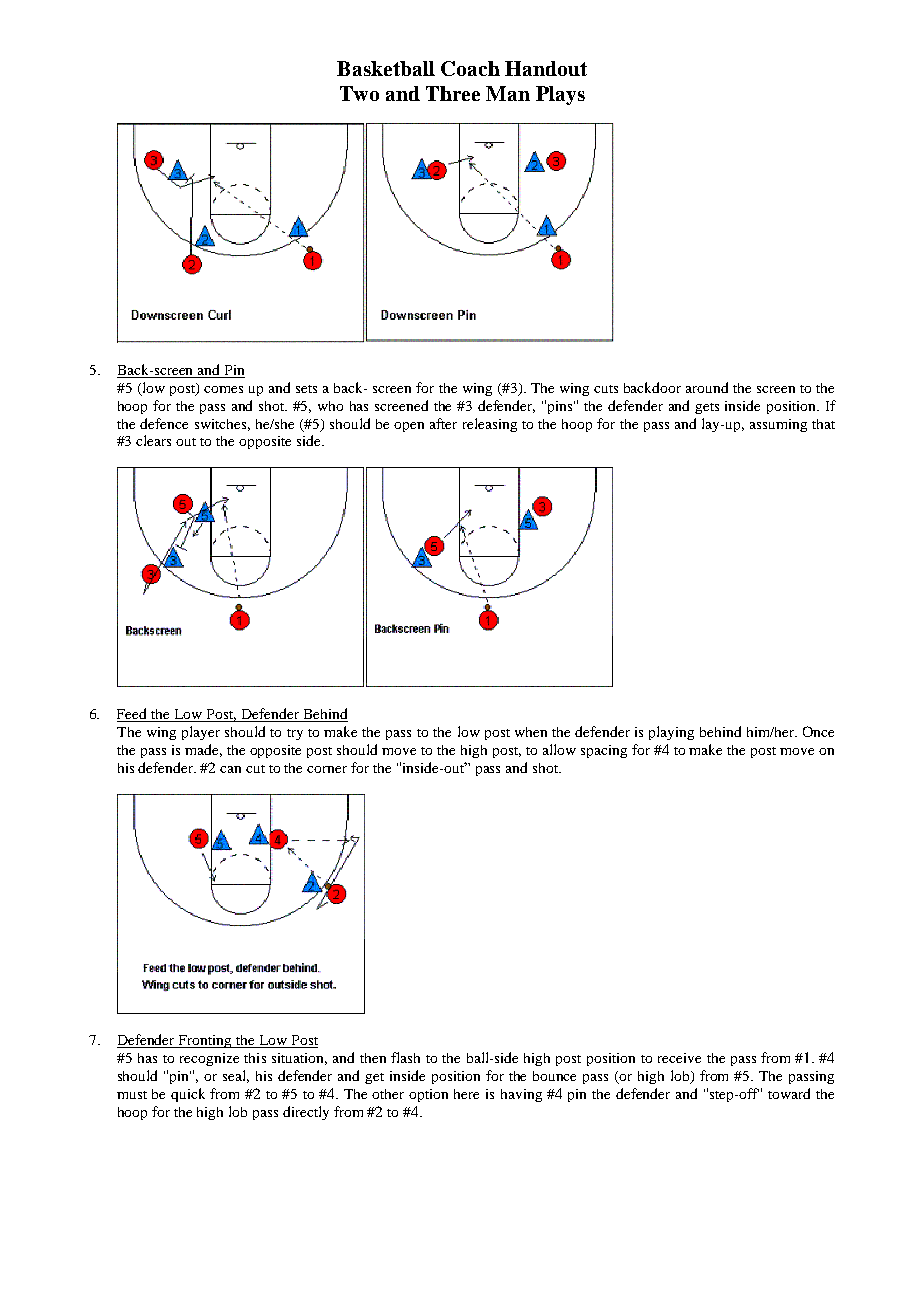  What do you see at coordinates (133, 715) in the screenshot?
I see `Feed` at bounding box center [133, 715].
